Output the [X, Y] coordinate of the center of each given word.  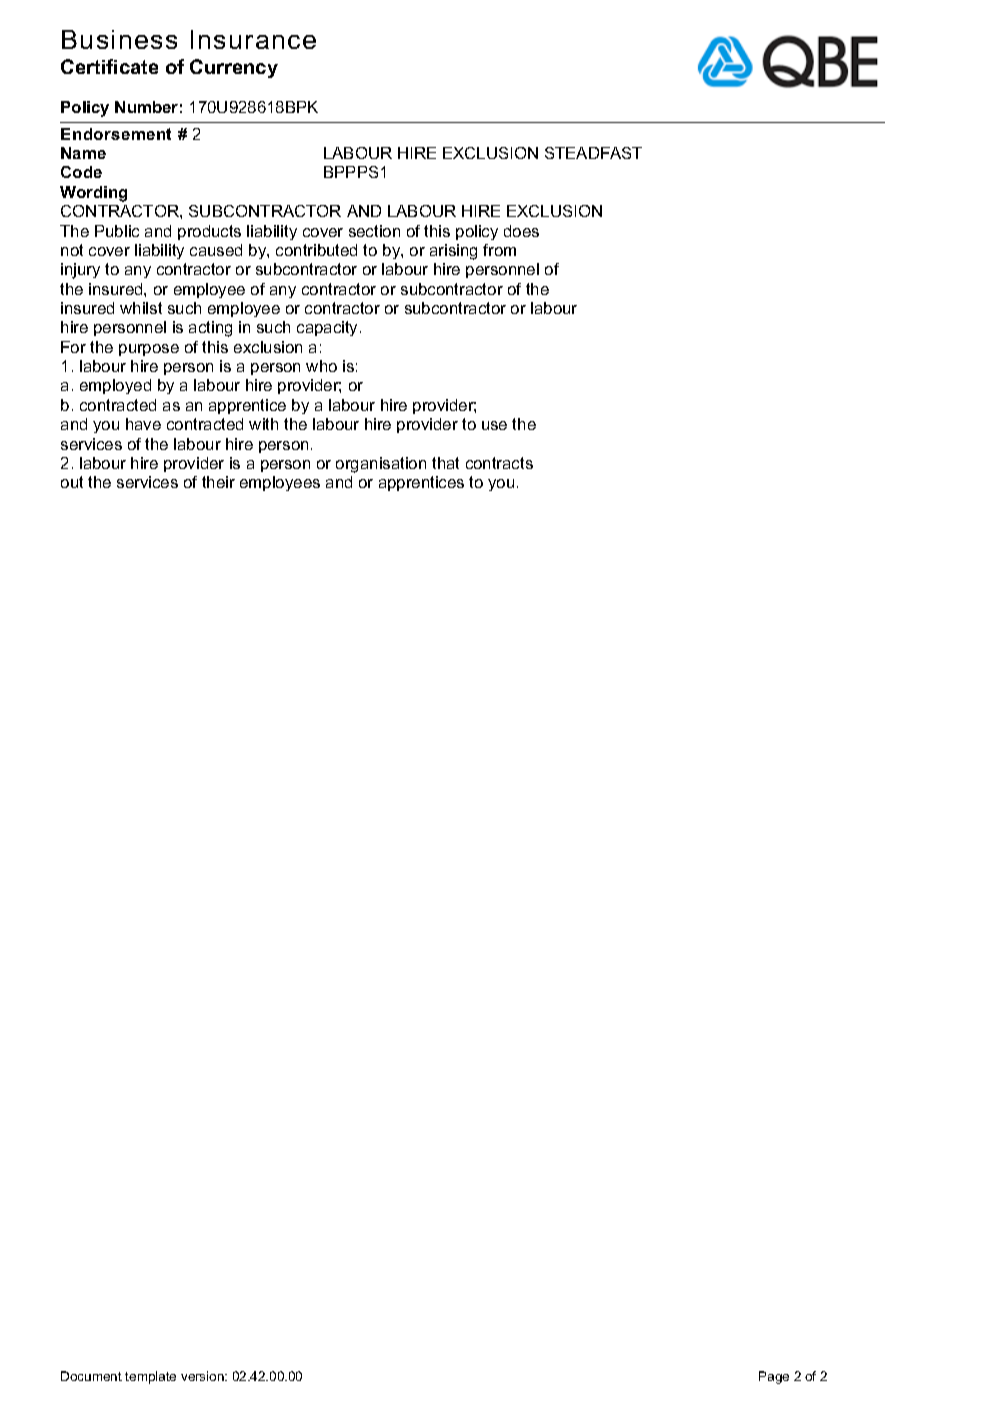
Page [774, 1377]
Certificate [109, 66]
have [143, 424]
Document [91, 1376]
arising [453, 252]
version [203, 1376]
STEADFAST [593, 153]
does [521, 231]
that [445, 463]
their [218, 482]
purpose [149, 350]
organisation [381, 465]
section [374, 231]
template [150, 1377]
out [72, 482]
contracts [499, 463]
